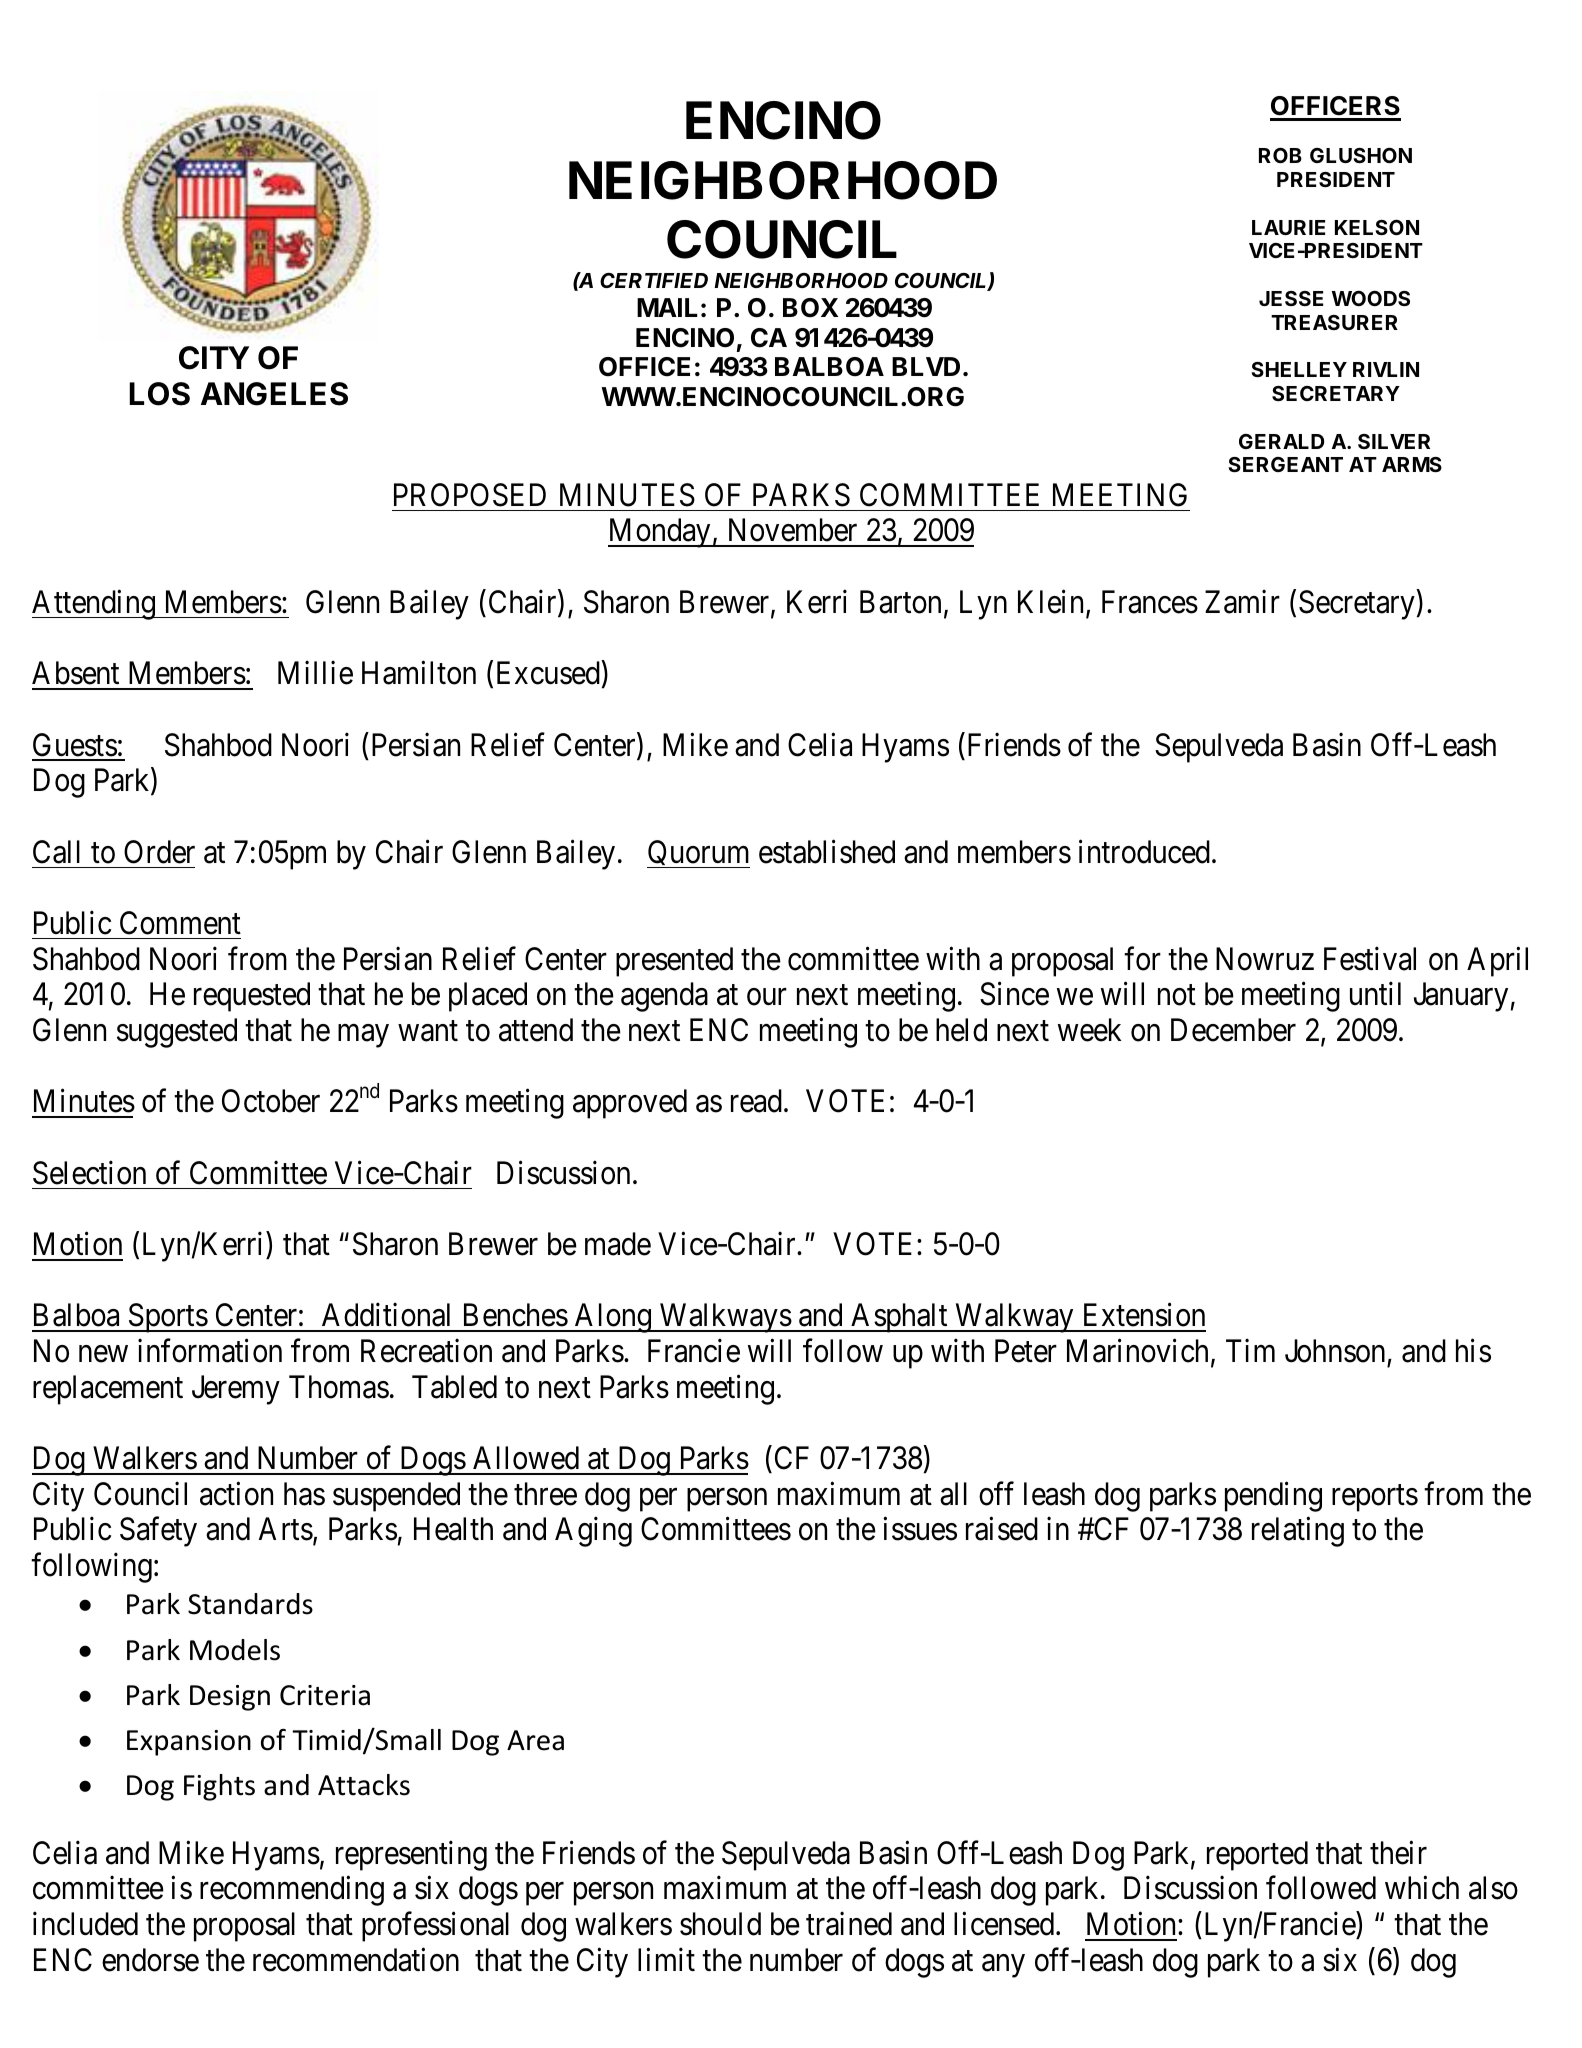  Describe the element at coordinates (720, 1924) in the screenshot. I see `should` at that location.
